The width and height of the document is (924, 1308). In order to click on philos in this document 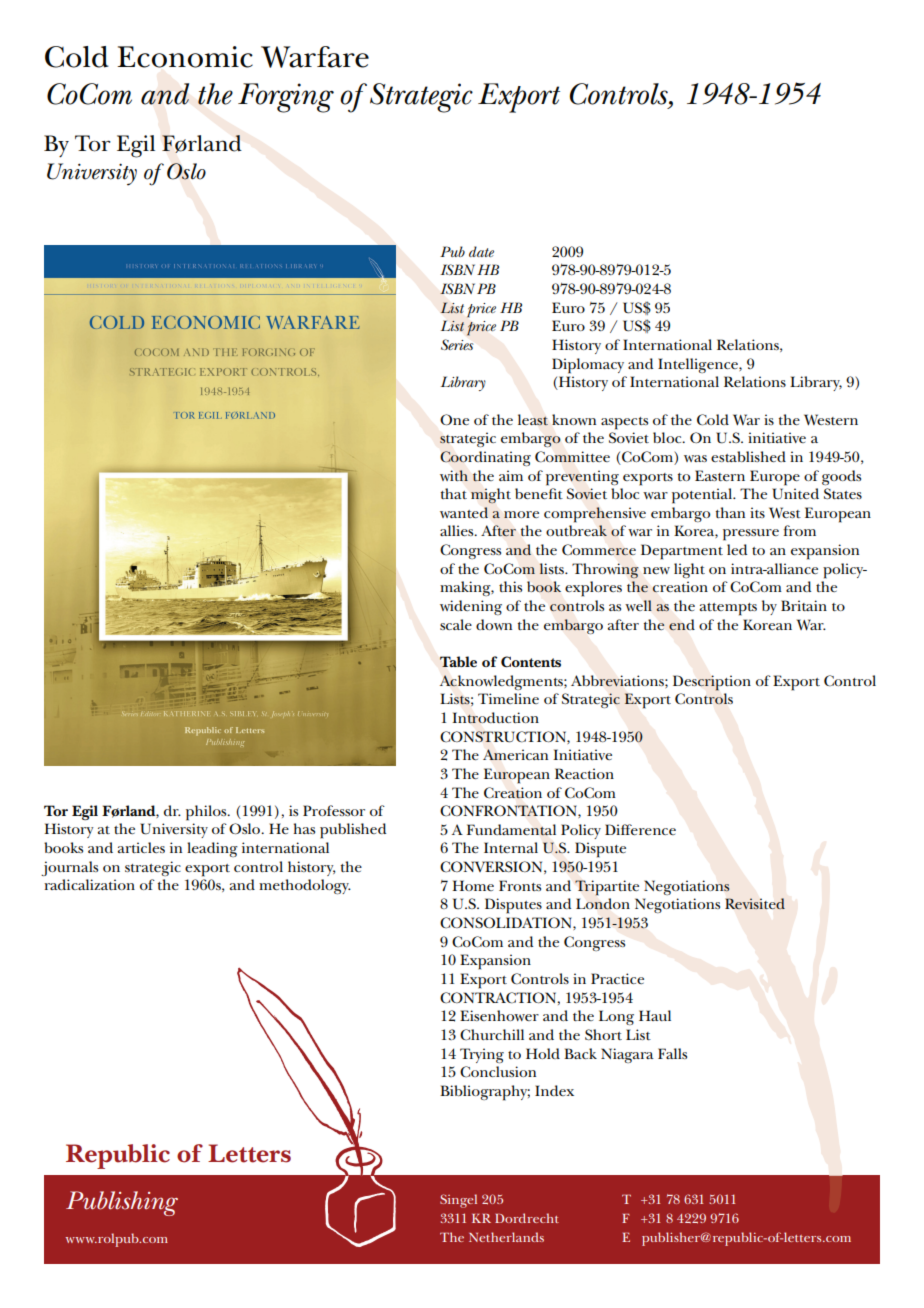, I will do `click(207, 813)`.
